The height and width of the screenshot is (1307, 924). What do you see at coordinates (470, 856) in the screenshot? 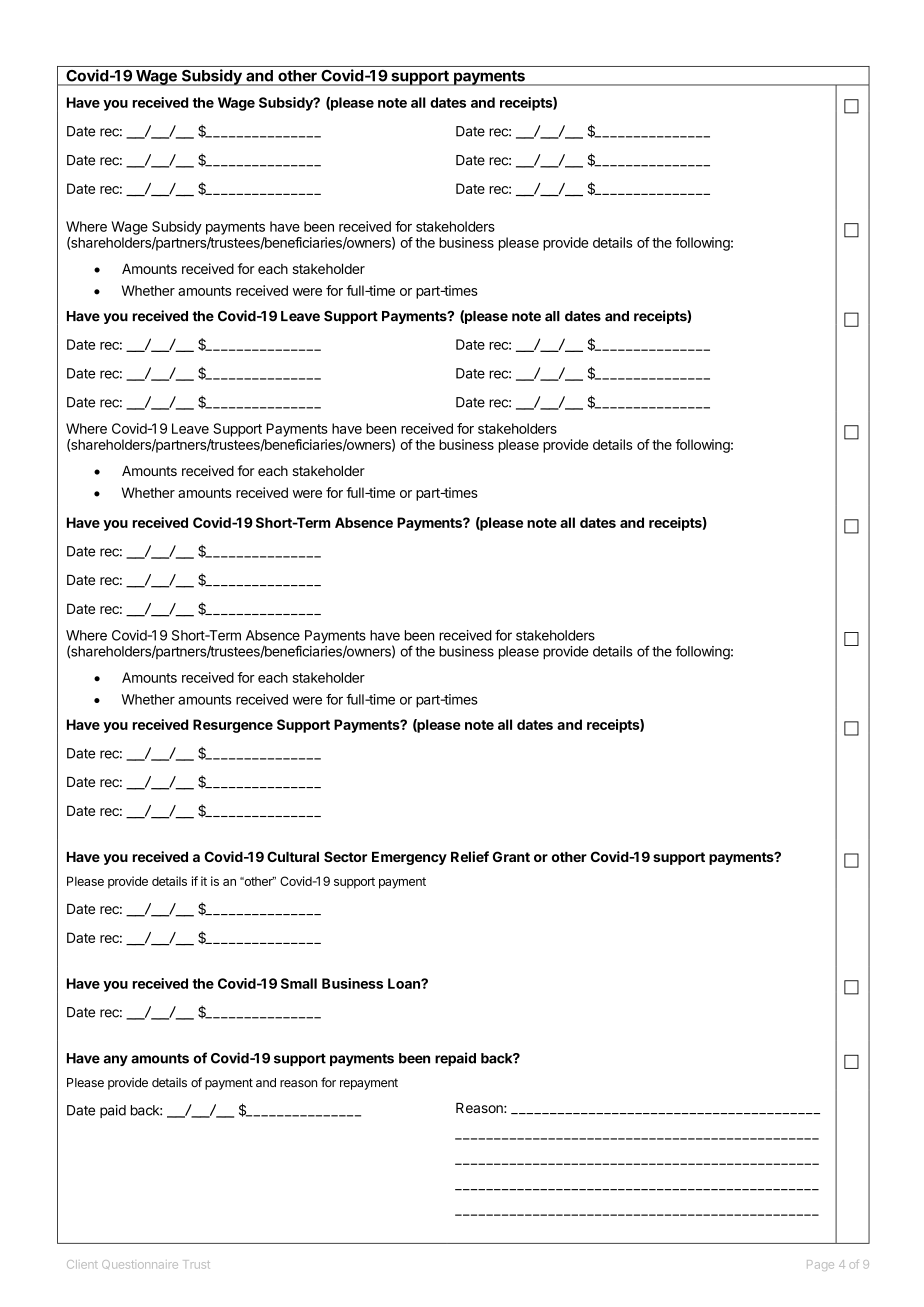
I see `Relief` at bounding box center [470, 856].
